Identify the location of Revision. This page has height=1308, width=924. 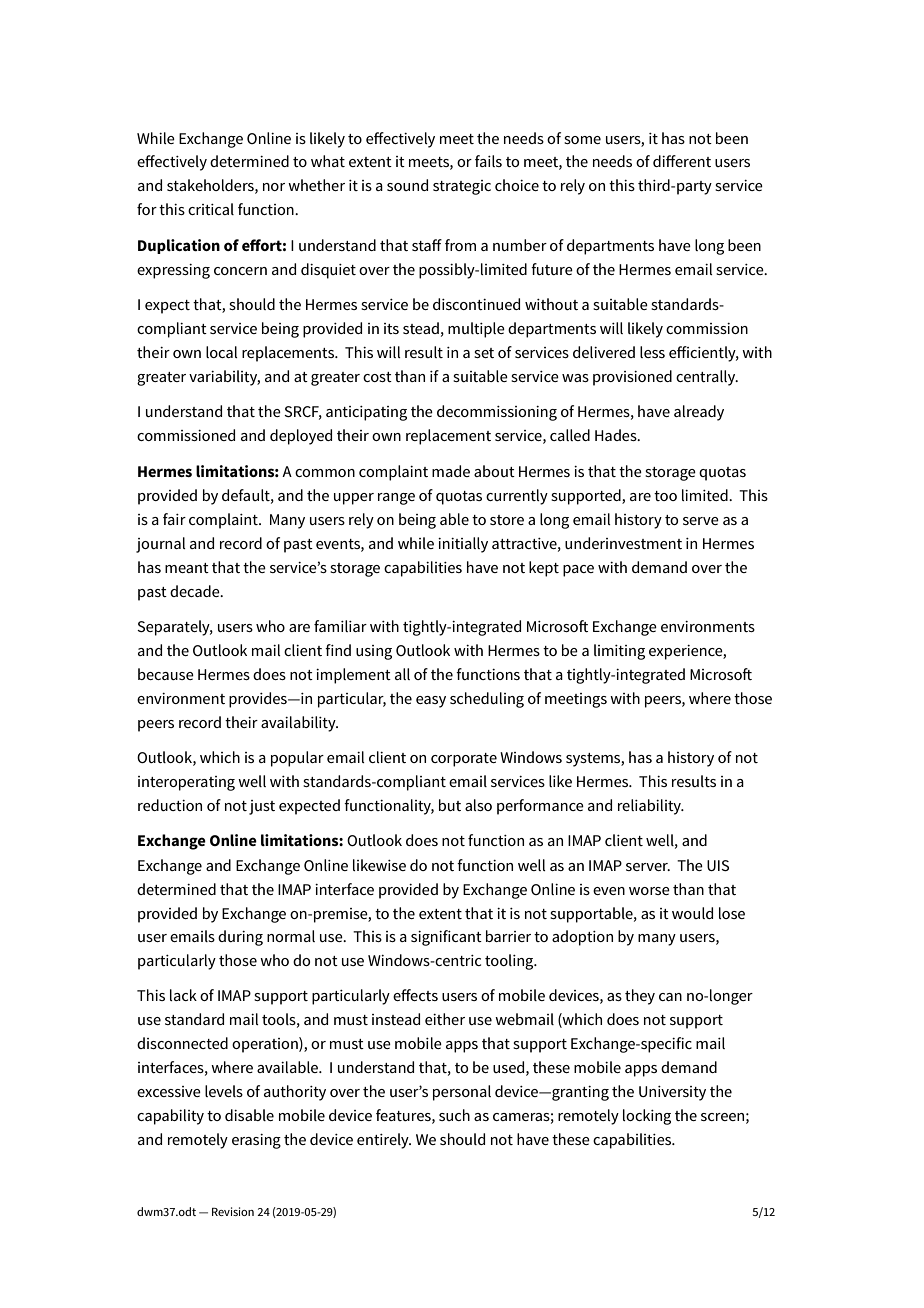
(233, 1211).
